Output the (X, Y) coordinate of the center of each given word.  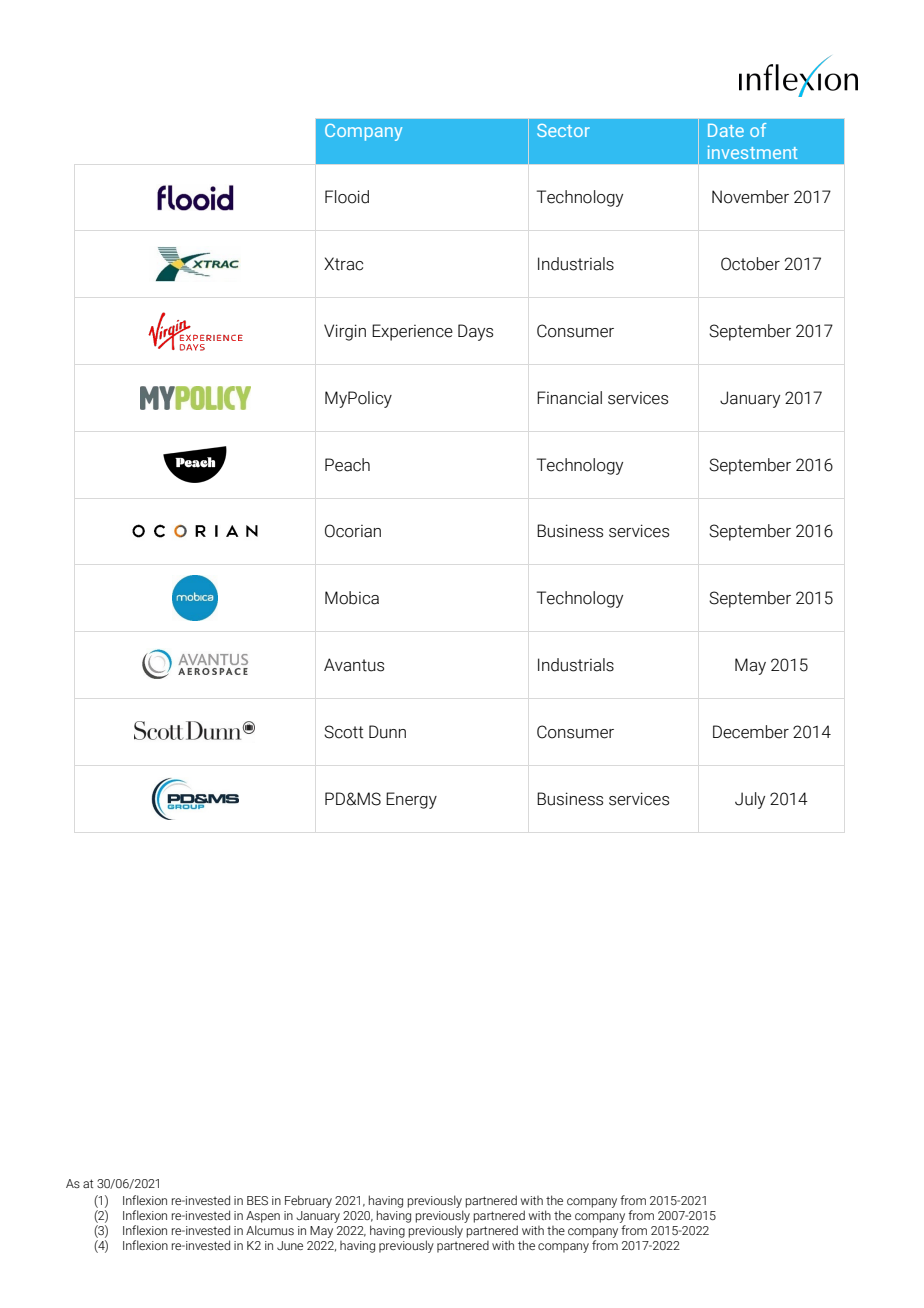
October (750, 264)
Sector (563, 130)
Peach (347, 465)
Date (726, 130)
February (308, 1201)
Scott (344, 732)
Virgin (345, 332)
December (751, 732)
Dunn (387, 732)
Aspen (263, 1217)
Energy (411, 800)
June (290, 1245)
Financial (569, 398)
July (750, 800)
